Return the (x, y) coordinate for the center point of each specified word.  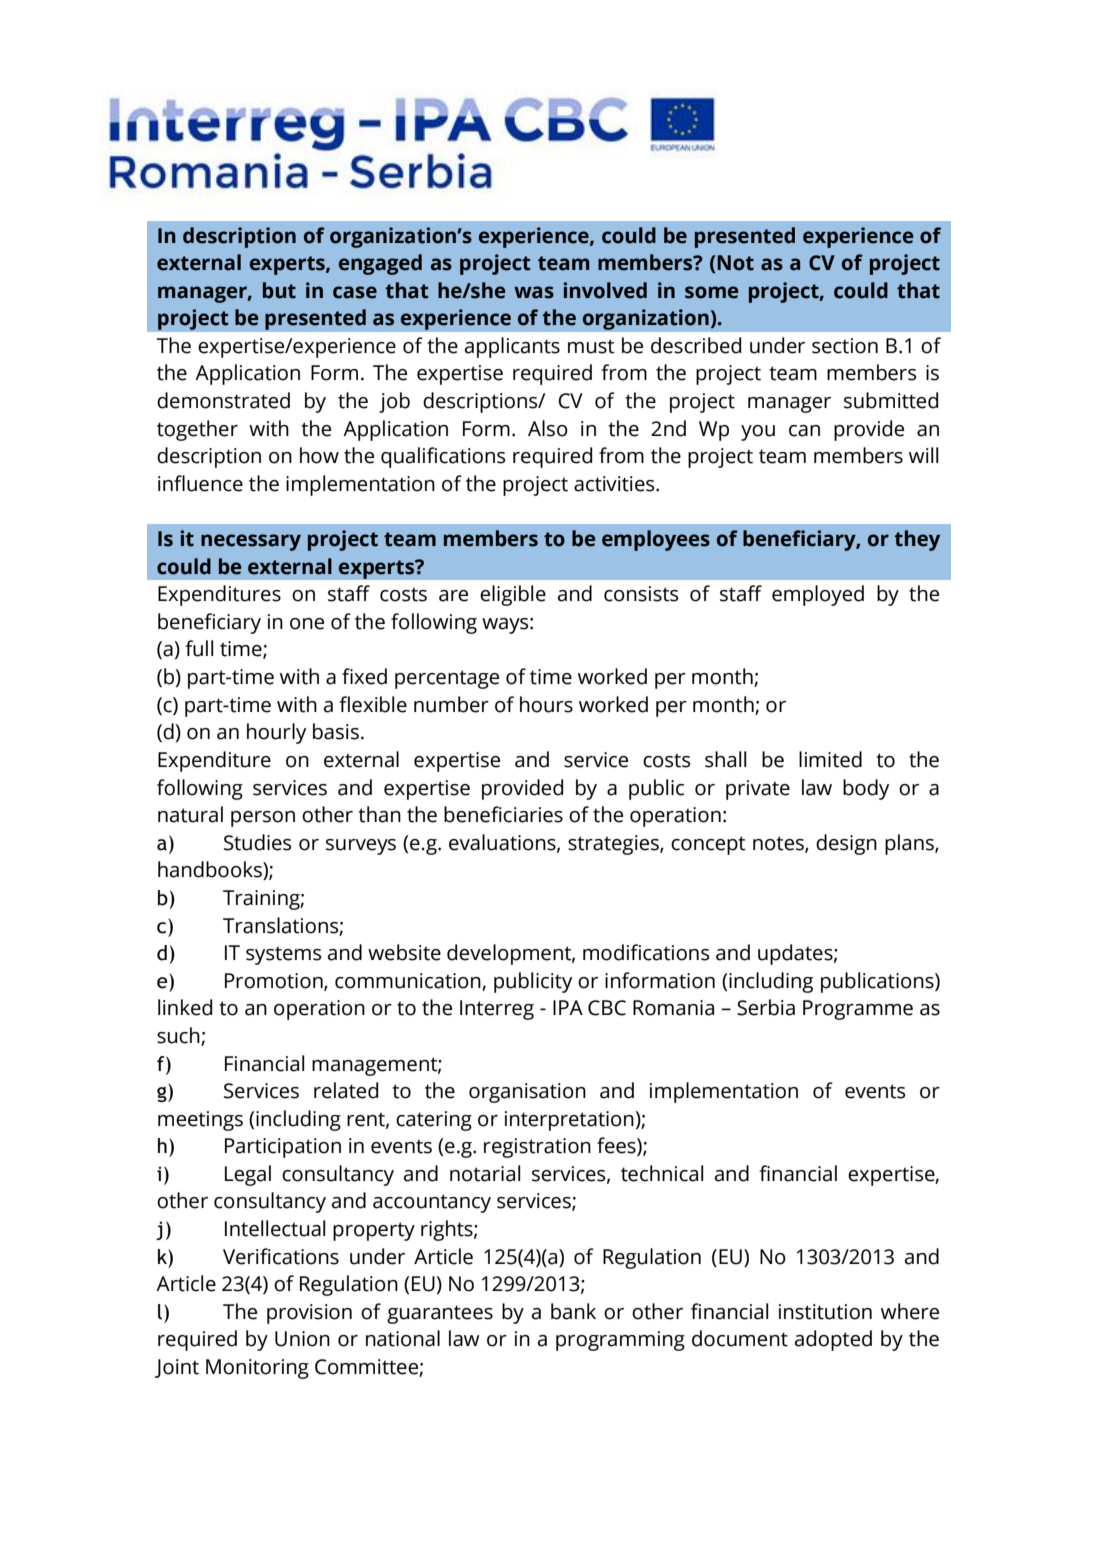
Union (302, 1339)
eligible (513, 595)
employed (818, 595)
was (534, 292)
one (307, 624)
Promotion (275, 981)
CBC (607, 1008)
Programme (858, 1010)
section (845, 346)
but (279, 290)
